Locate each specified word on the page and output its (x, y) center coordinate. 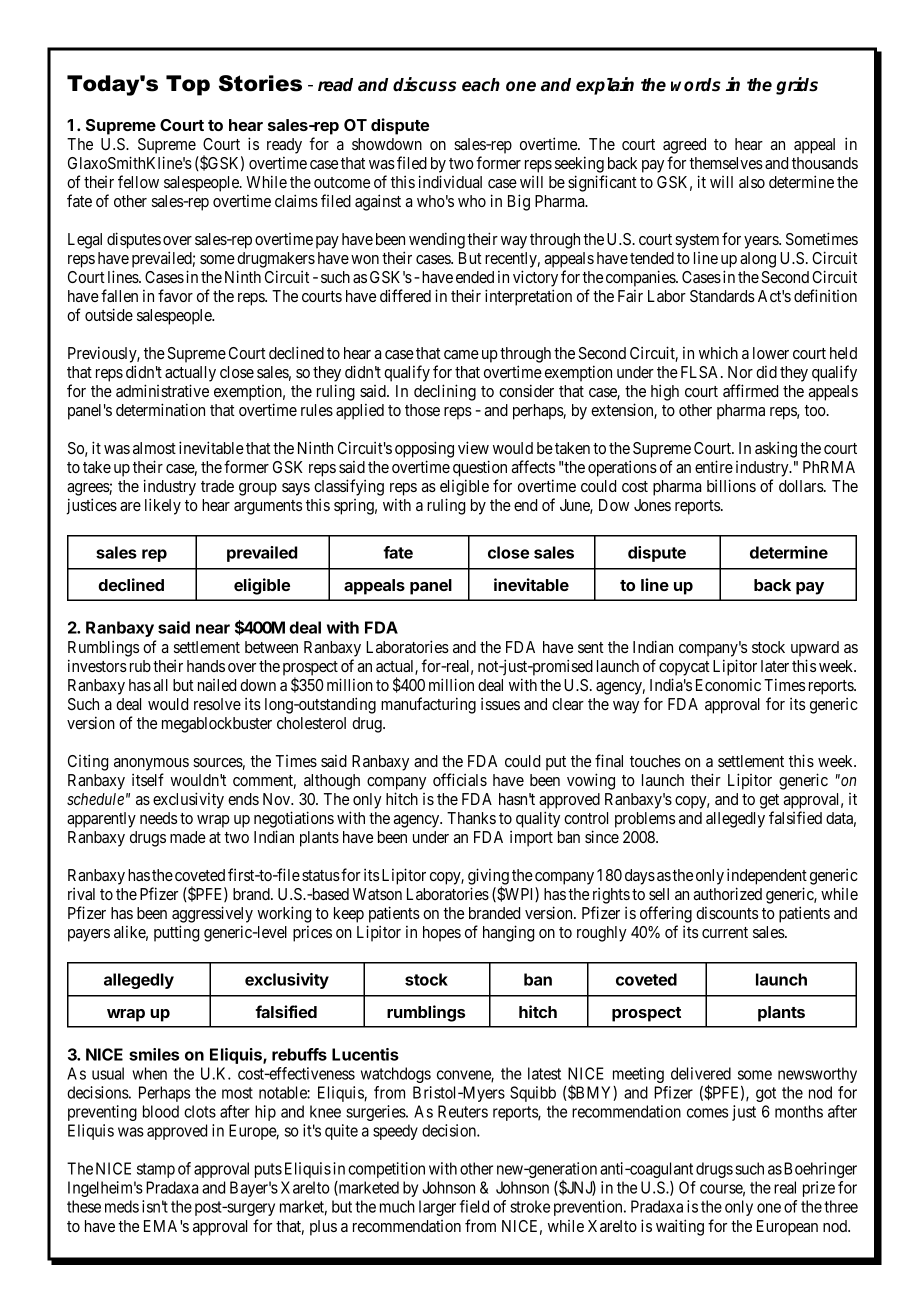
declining (445, 392)
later (775, 666)
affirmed (750, 390)
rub (140, 666)
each (481, 85)
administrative (162, 390)
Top (188, 85)
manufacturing (428, 705)
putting (176, 933)
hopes (442, 934)
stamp (156, 1170)
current (725, 932)
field (474, 1206)
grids (797, 86)
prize (819, 1189)
